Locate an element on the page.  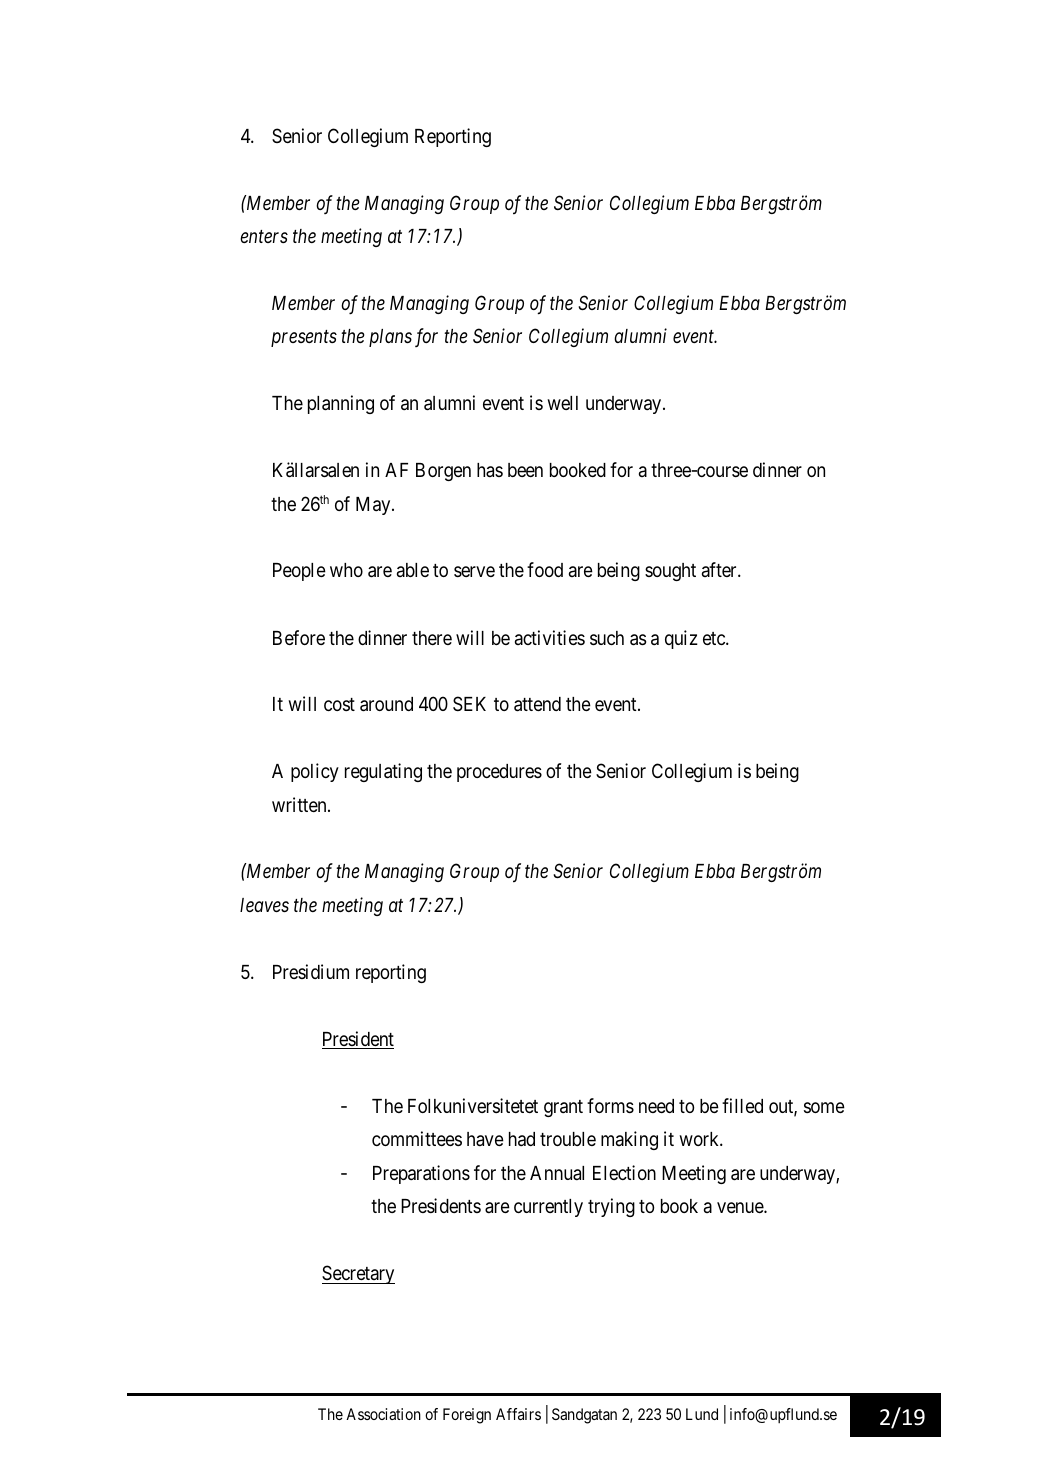
etc is located at coordinates (715, 638).
